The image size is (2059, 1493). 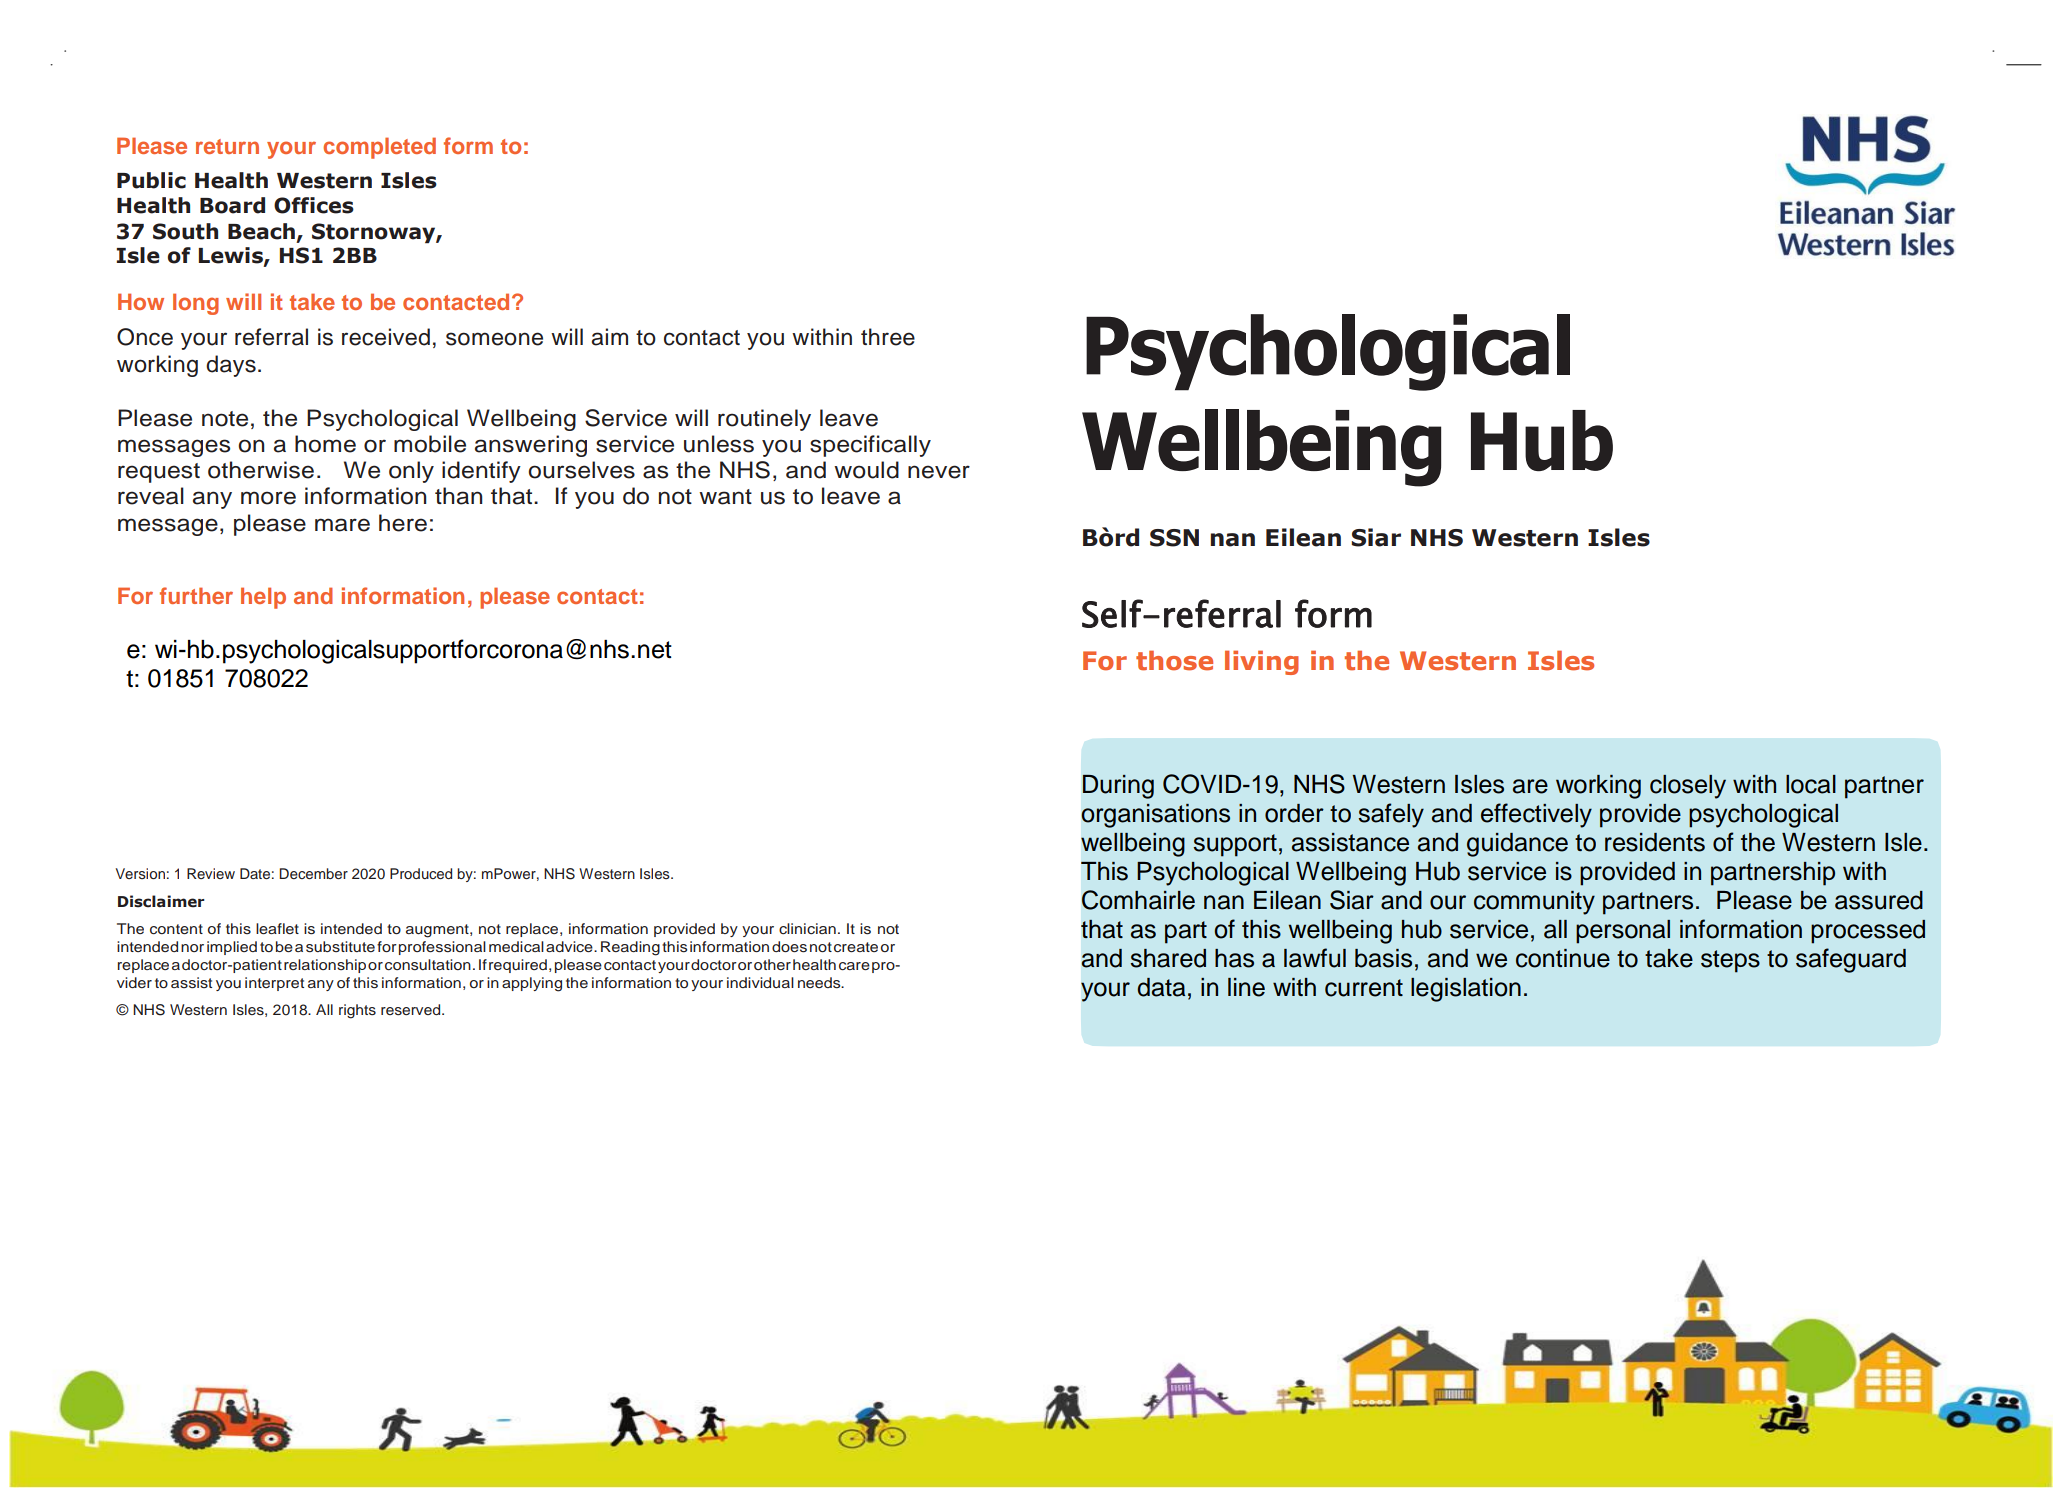 What do you see at coordinates (1262, 662) in the screenshot?
I see `living` at bounding box center [1262, 662].
